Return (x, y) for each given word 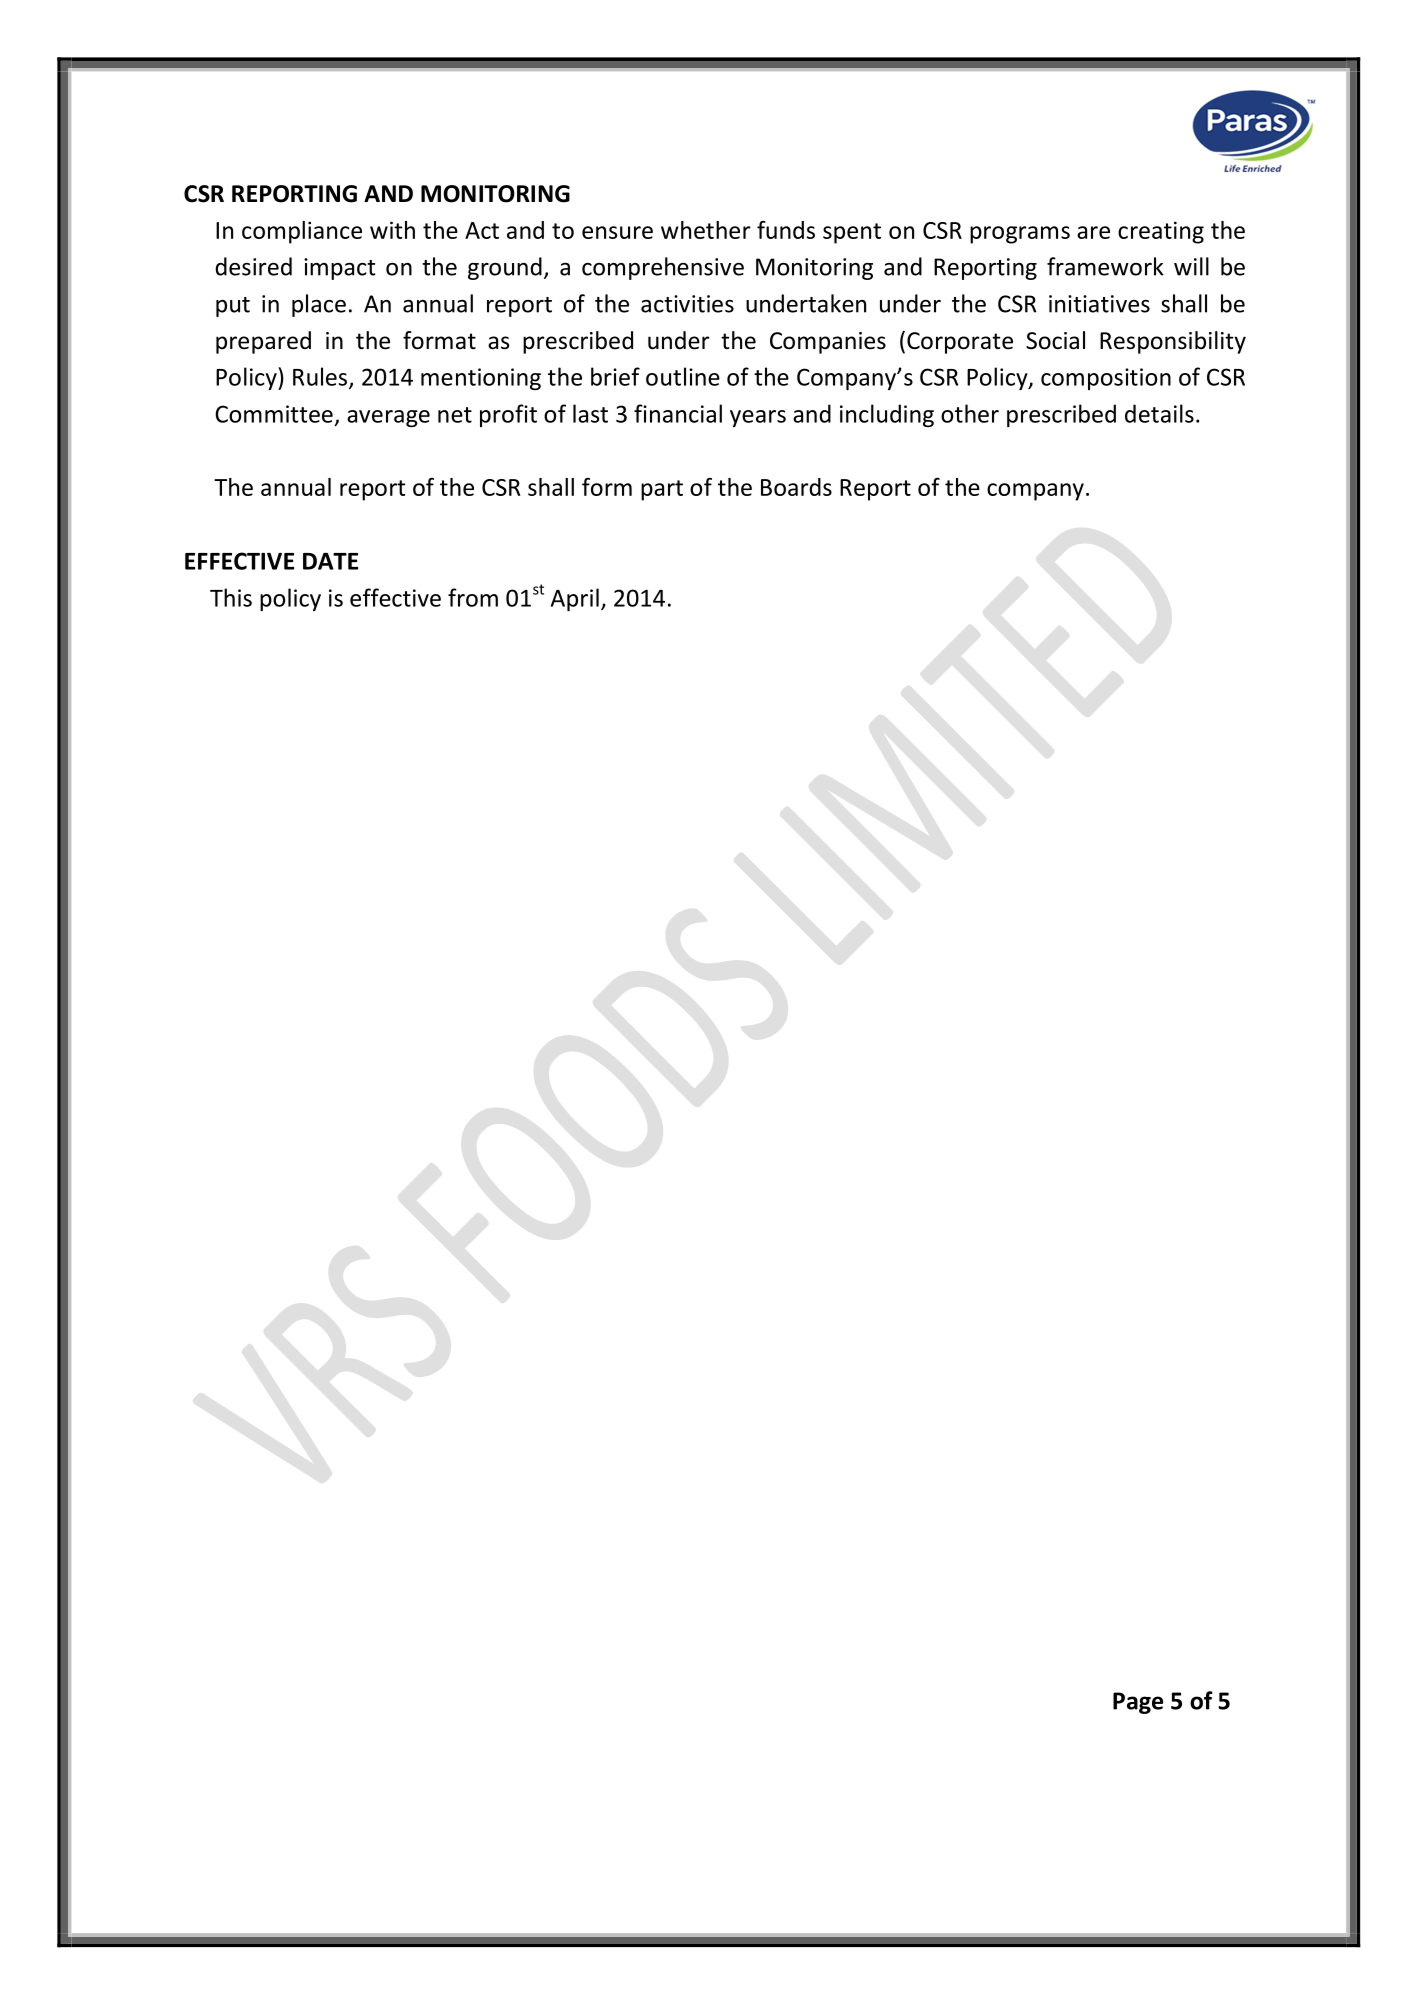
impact (339, 269)
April (575, 599)
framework (1105, 266)
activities (687, 304)
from (473, 597)
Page (1138, 1703)
